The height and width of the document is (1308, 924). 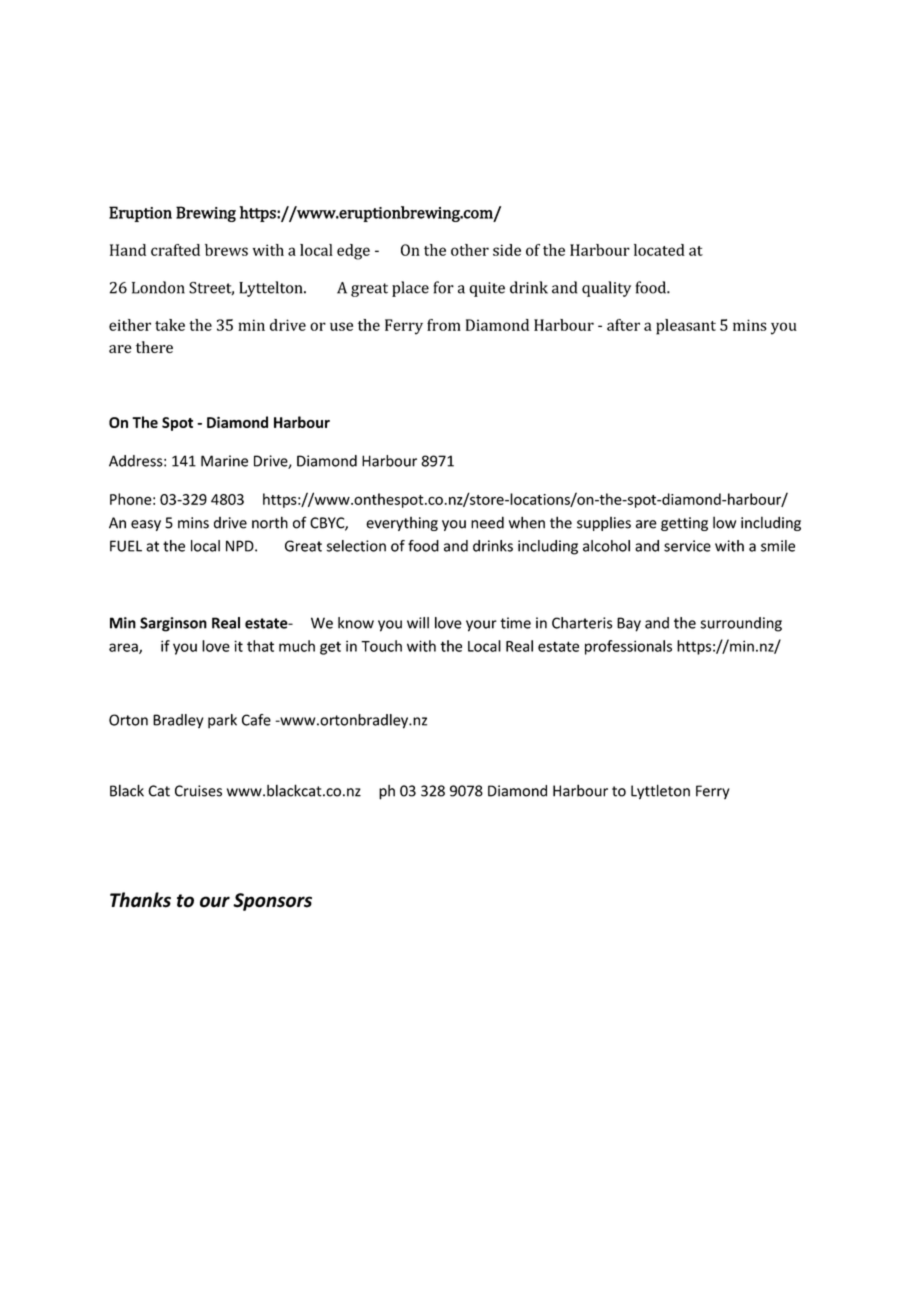 I want to click on Cafe, so click(x=256, y=720).
